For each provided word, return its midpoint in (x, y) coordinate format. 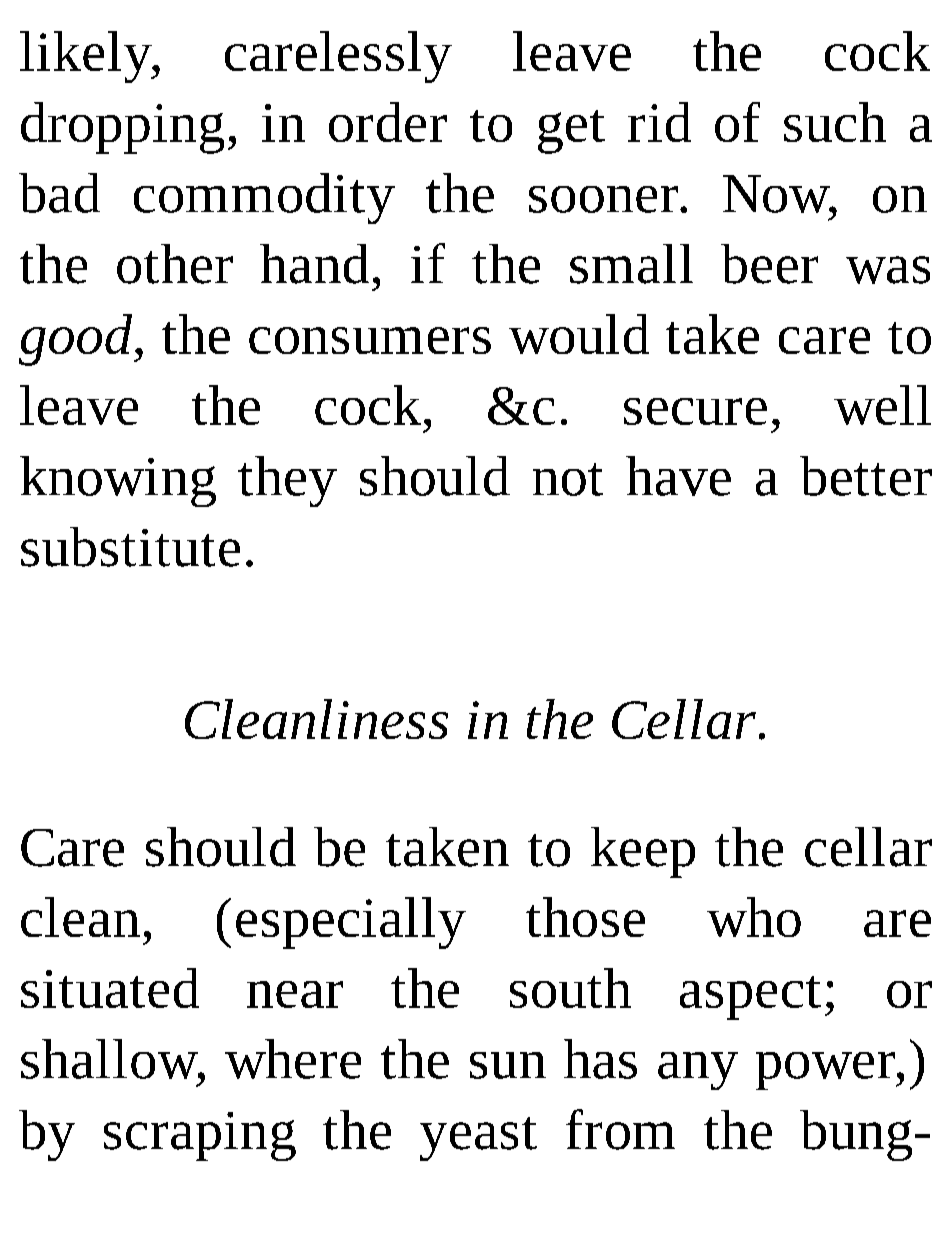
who (754, 917)
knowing (118, 481)
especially (351, 923)
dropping (122, 128)
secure (695, 411)
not (568, 479)
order (388, 122)
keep (643, 852)
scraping (200, 1136)
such (835, 122)
